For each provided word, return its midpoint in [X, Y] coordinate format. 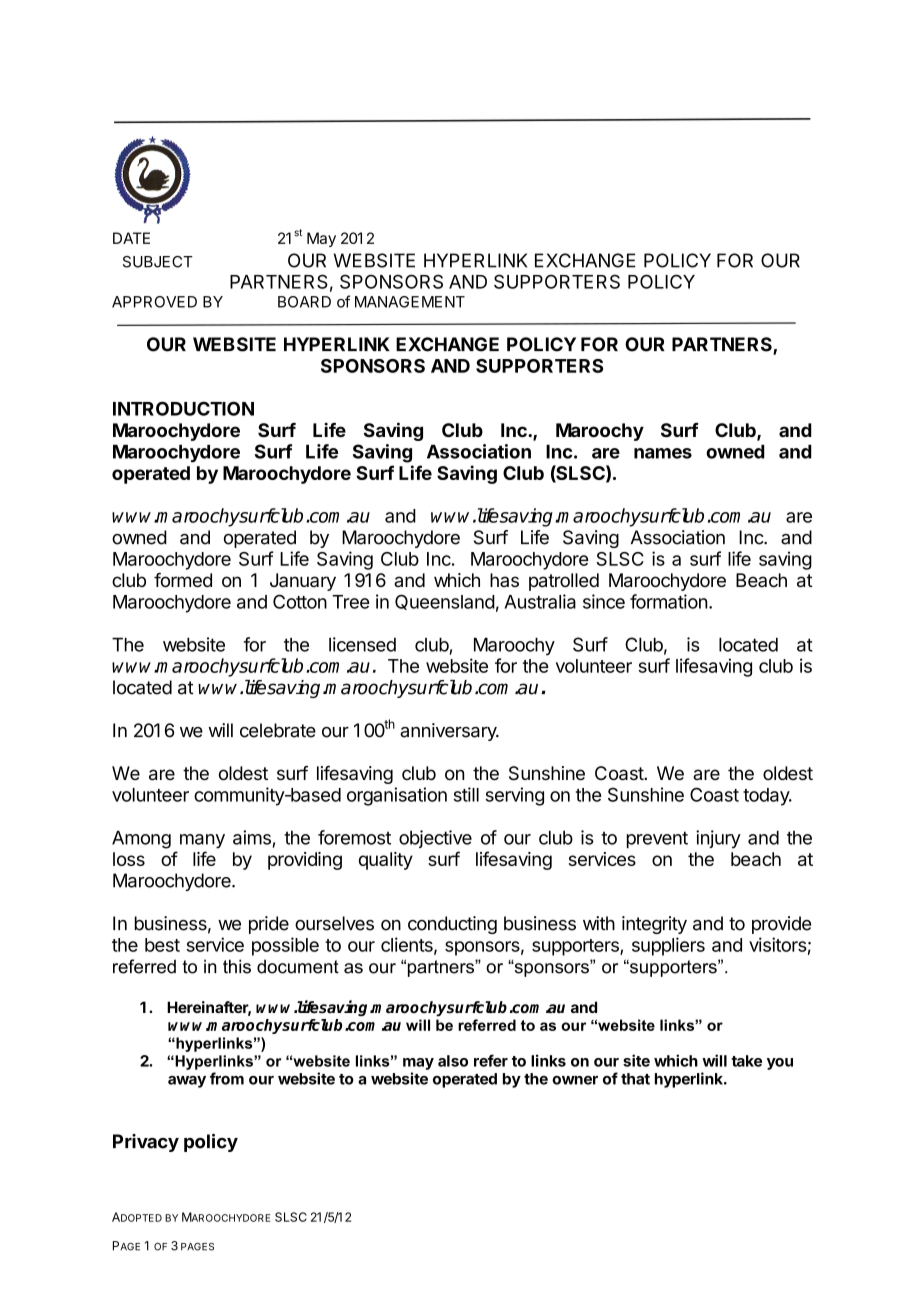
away [187, 1082]
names [663, 453]
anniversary [449, 732]
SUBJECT [158, 262]
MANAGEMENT [410, 302]
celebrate [278, 730]
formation [669, 601]
